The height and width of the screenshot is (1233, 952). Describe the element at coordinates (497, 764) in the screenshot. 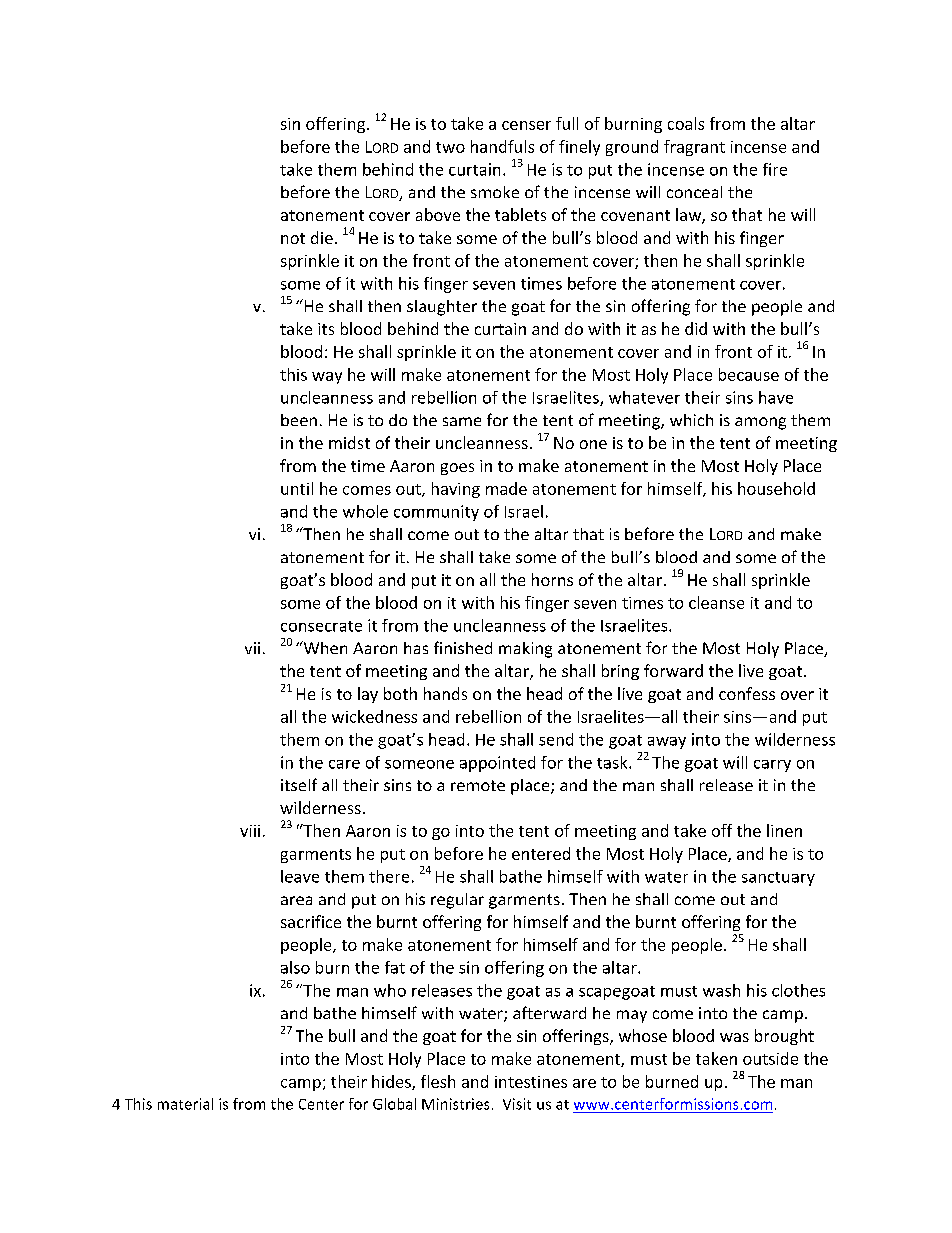

I see `appointed` at that location.
